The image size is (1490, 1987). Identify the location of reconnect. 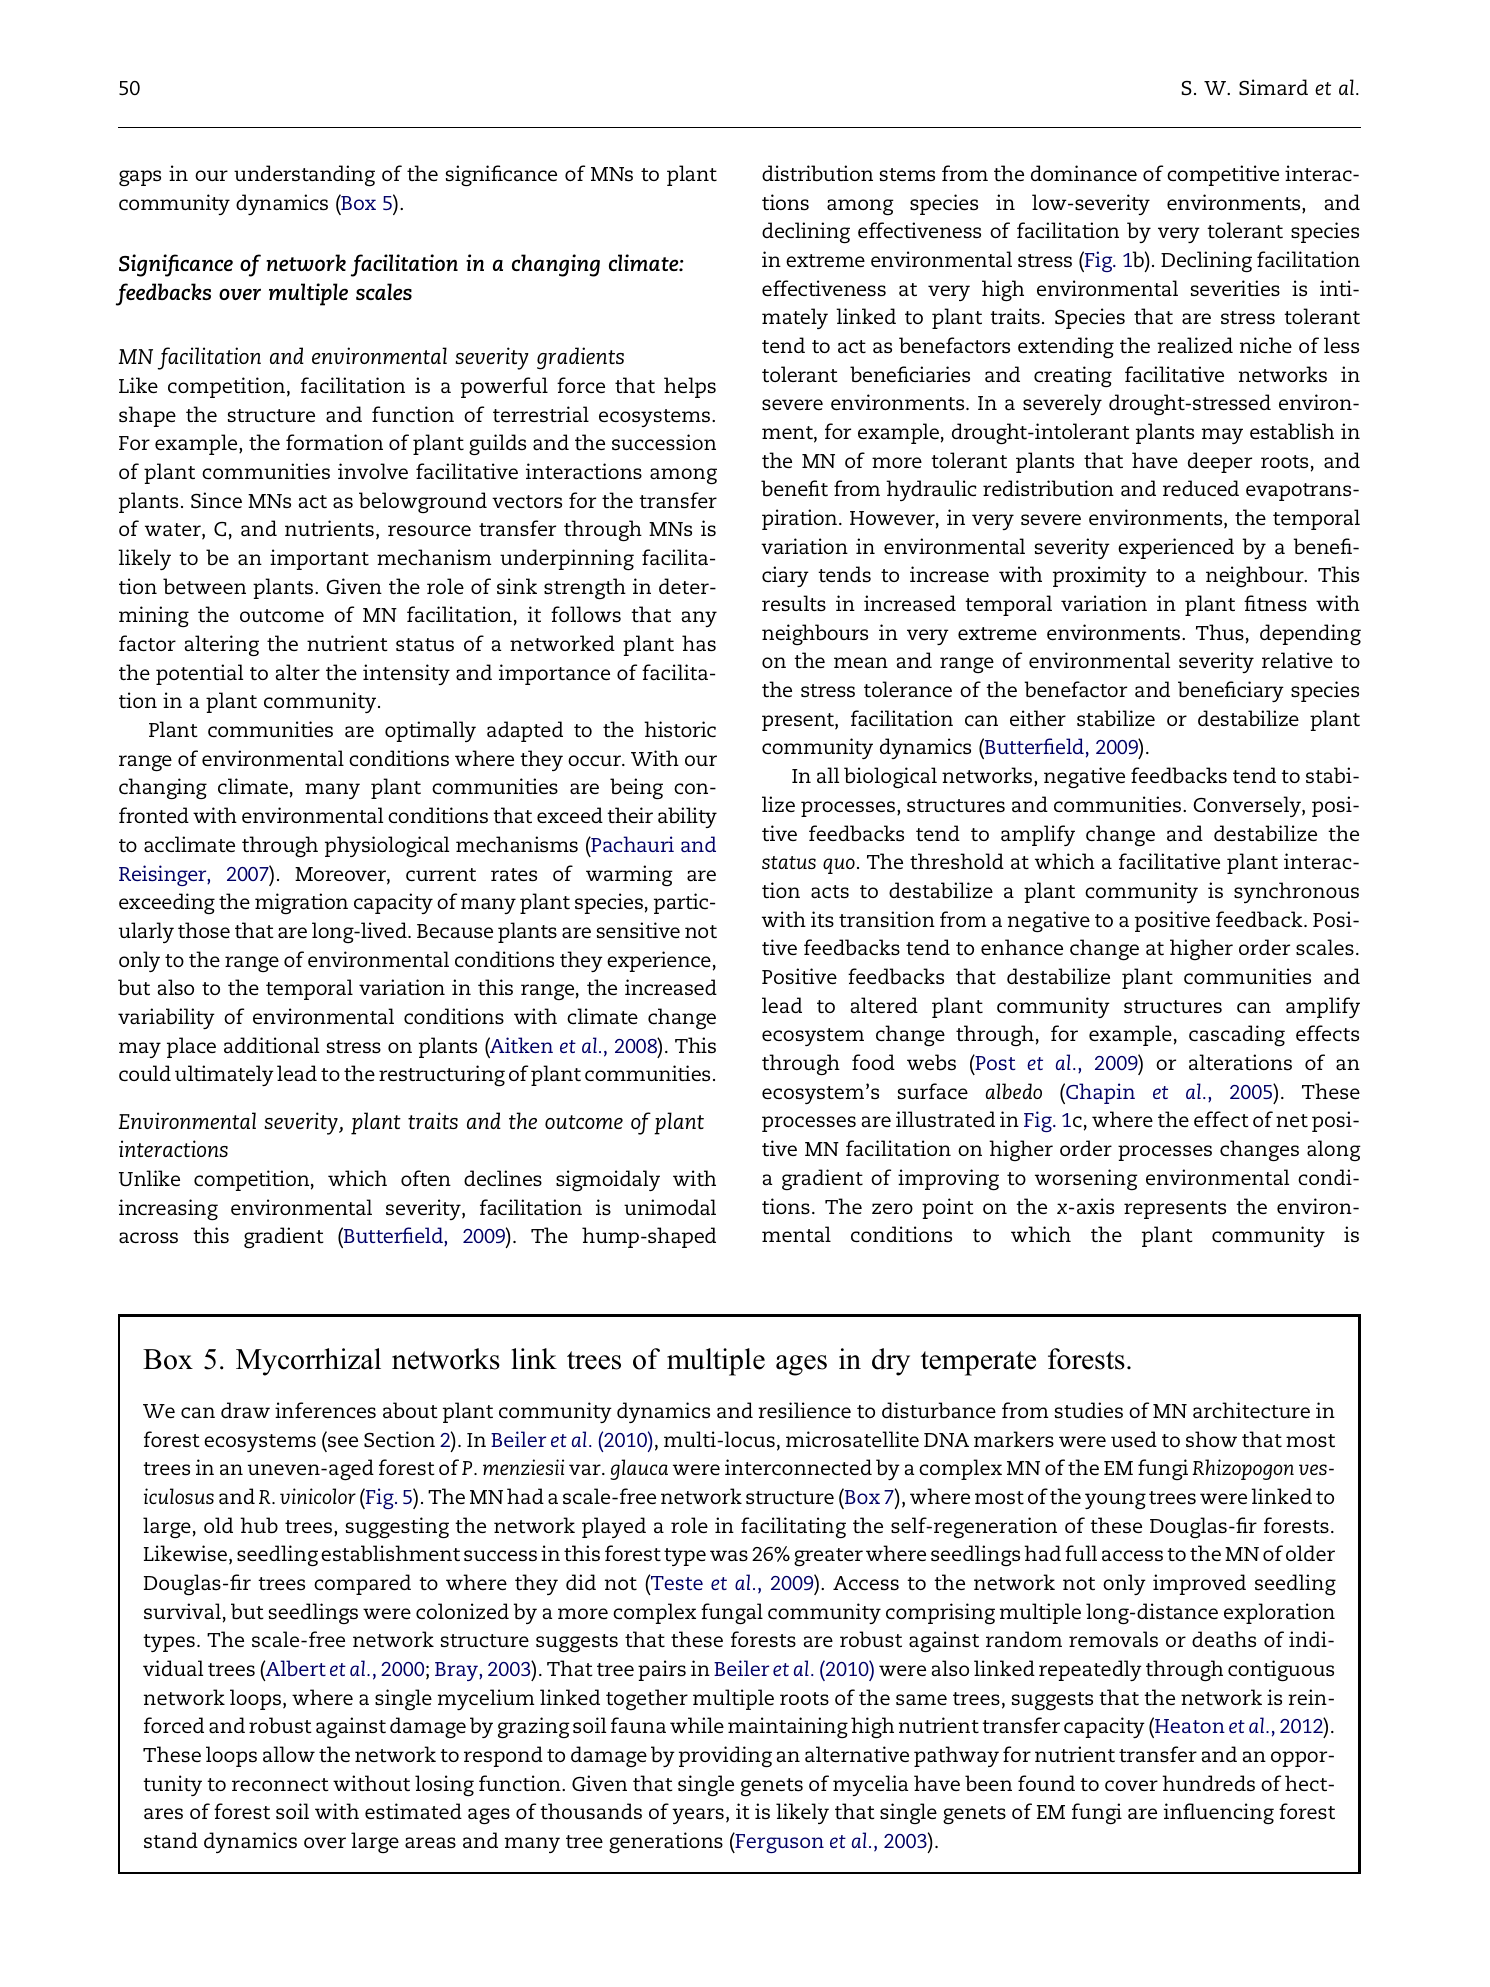
(280, 1784).
